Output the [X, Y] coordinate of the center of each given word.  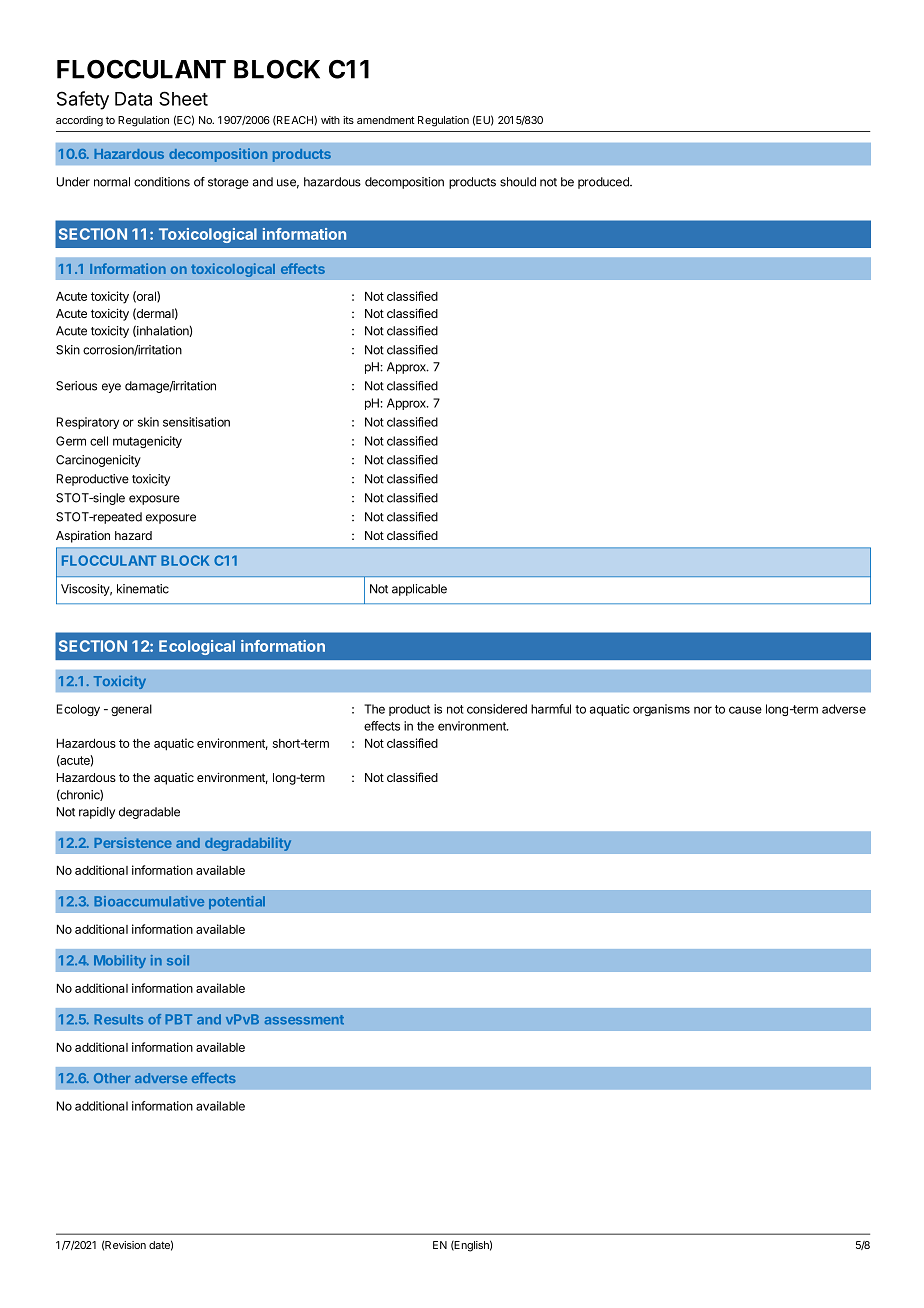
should [518, 182]
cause [745, 710]
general [131, 710]
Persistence [133, 842]
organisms [661, 710]
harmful [551, 709]
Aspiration [83, 537]
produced [604, 183]
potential [237, 902]
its [348, 120]
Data [133, 99]
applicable [419, 590]
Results [118, 1019]
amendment [385, 120]
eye [111, 388]
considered [497, 709]
